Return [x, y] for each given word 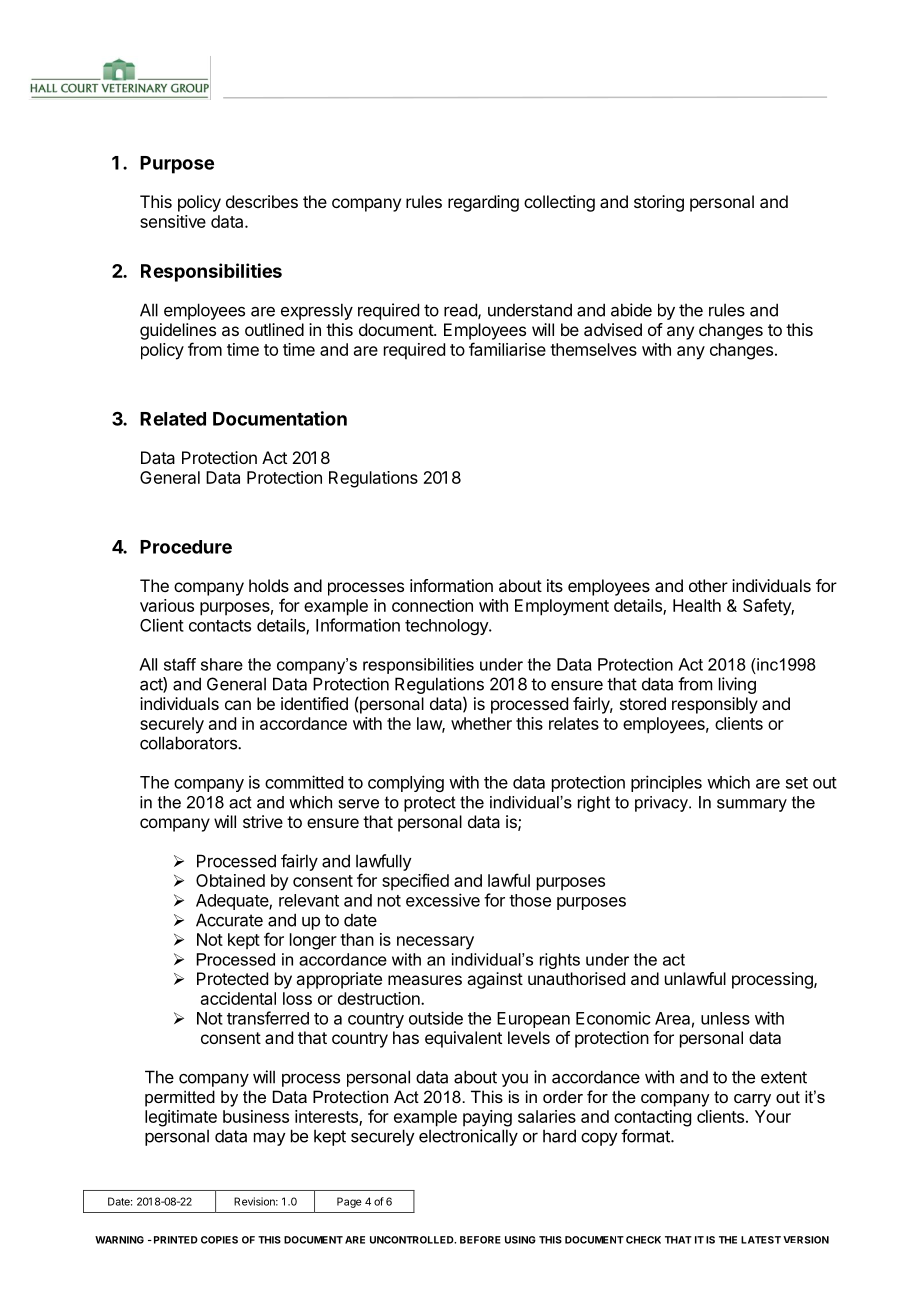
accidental [238, 998]
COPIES [219, 1240]
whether [481, 723]
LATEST [761, 1240]
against [495, 980]
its [555, 585]
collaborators [189, 743]
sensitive [173, 221]
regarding [483, 203]
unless [725, 1018]
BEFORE [480, 1240]
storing [659, 203]
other [708, 585]
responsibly [715, 705]
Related [173, 419]
